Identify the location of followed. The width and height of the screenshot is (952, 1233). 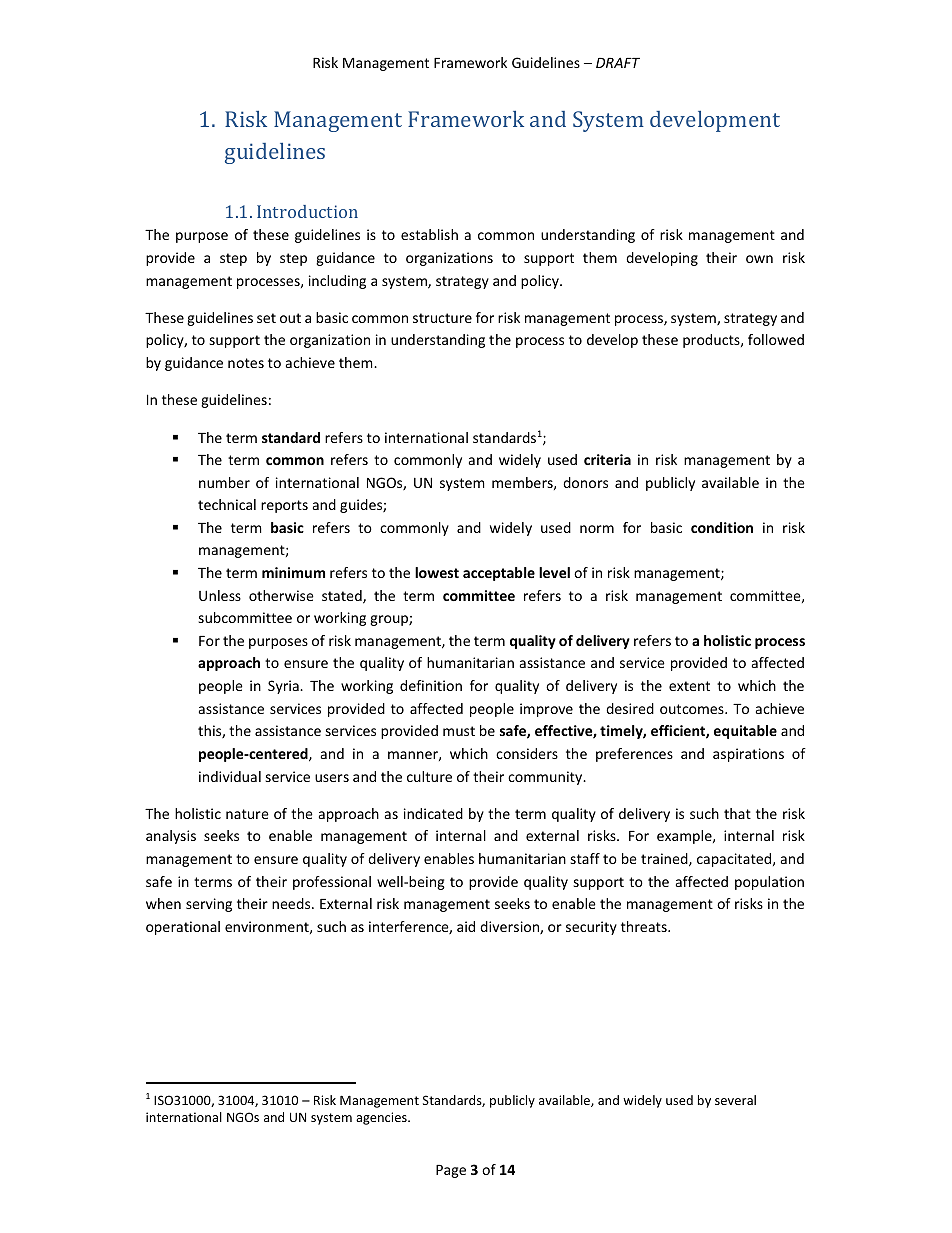
(776, 339).
